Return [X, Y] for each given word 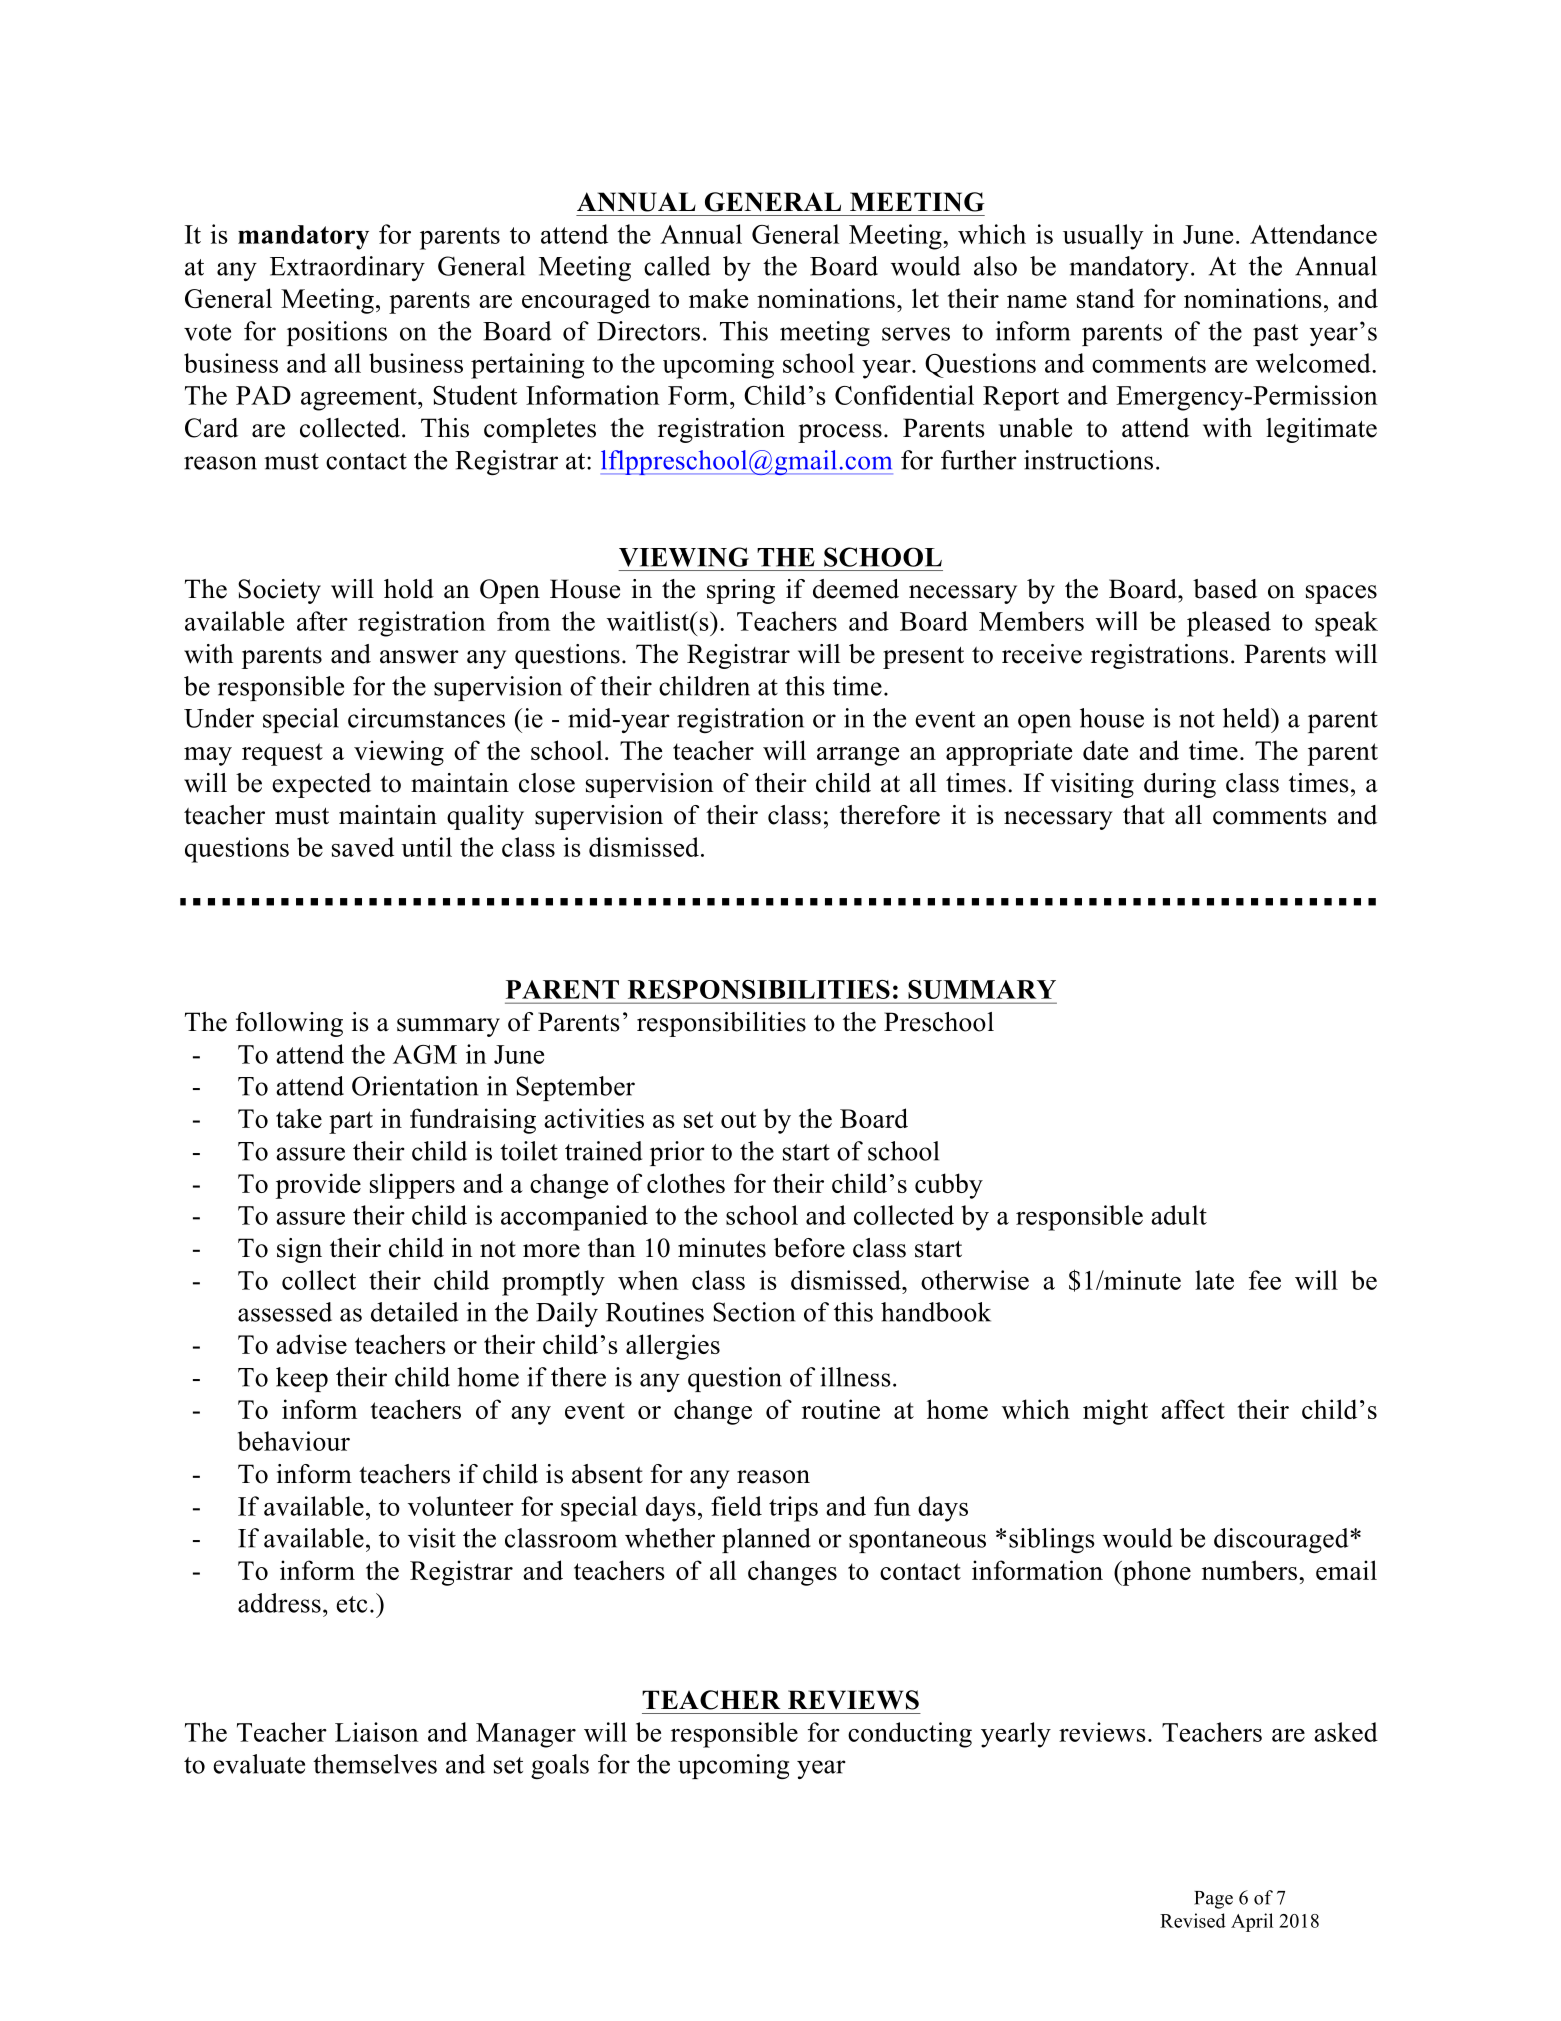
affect [1193, 1409]
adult [1179, 1215]
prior [677, 1153]
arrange [858, 756]
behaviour [294, 1441]
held [1248, 718]
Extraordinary [347, 268]
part [351, 1122]
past [1275, 335]
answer [419, 657]
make [718, 298]
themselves [375, 1764]
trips [793, 1509]
